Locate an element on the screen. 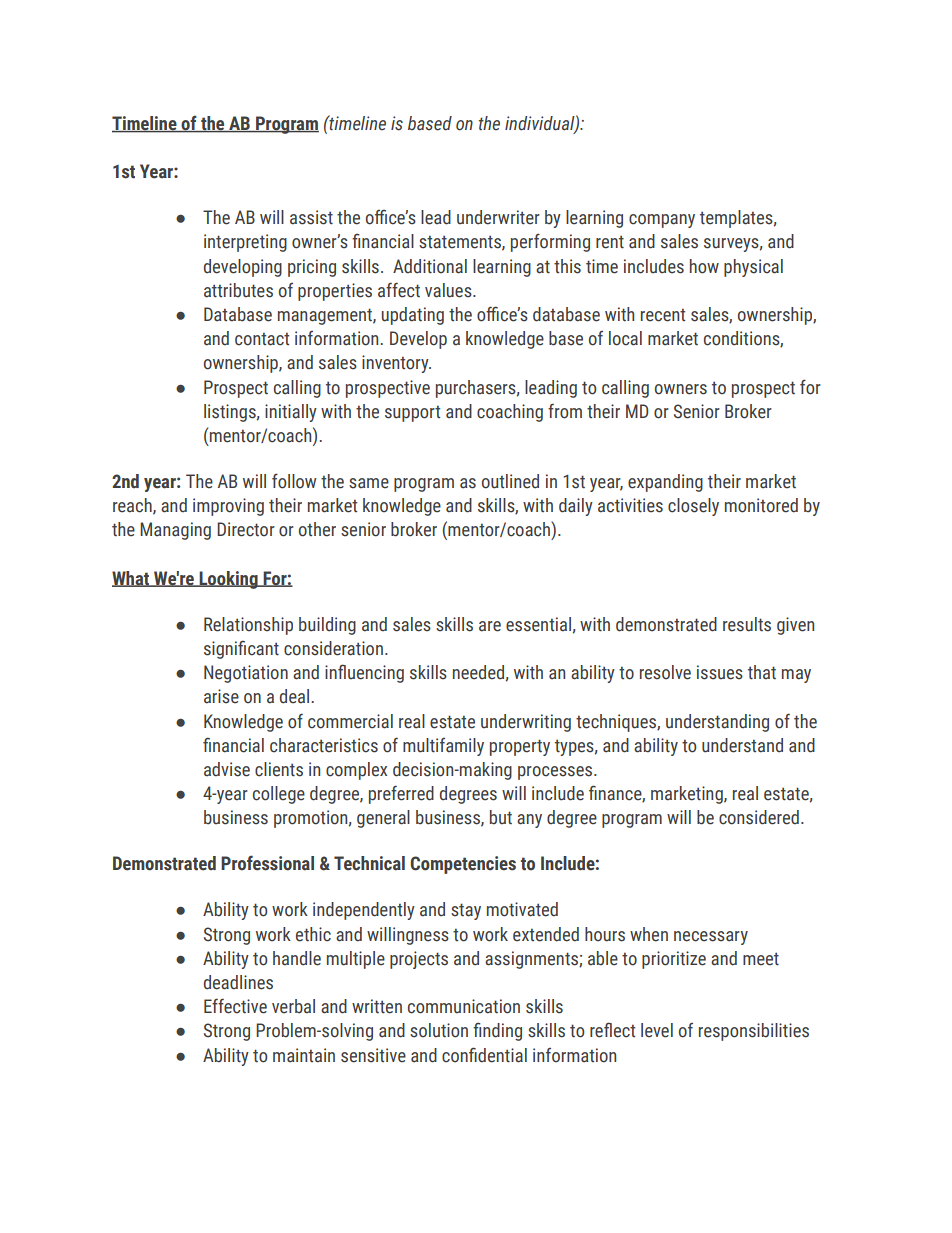 This screenshot has height=1233, width=952. Additional is located at coordinates (430, 266).
